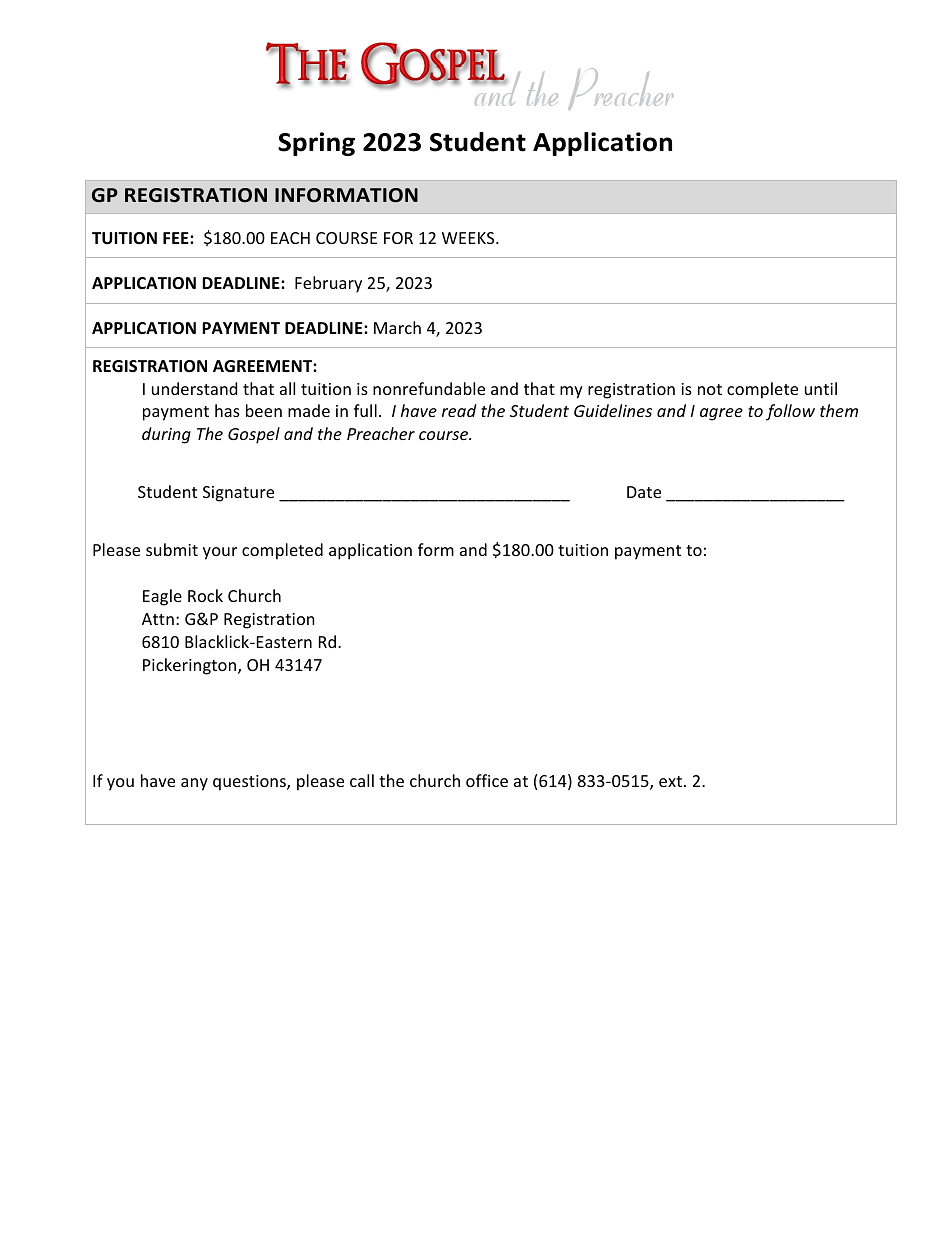 The height and width of the screenshot is (1233, 952). Describe the element at coordinates (459, 410) in the screenshot. I see `read` at that location.
